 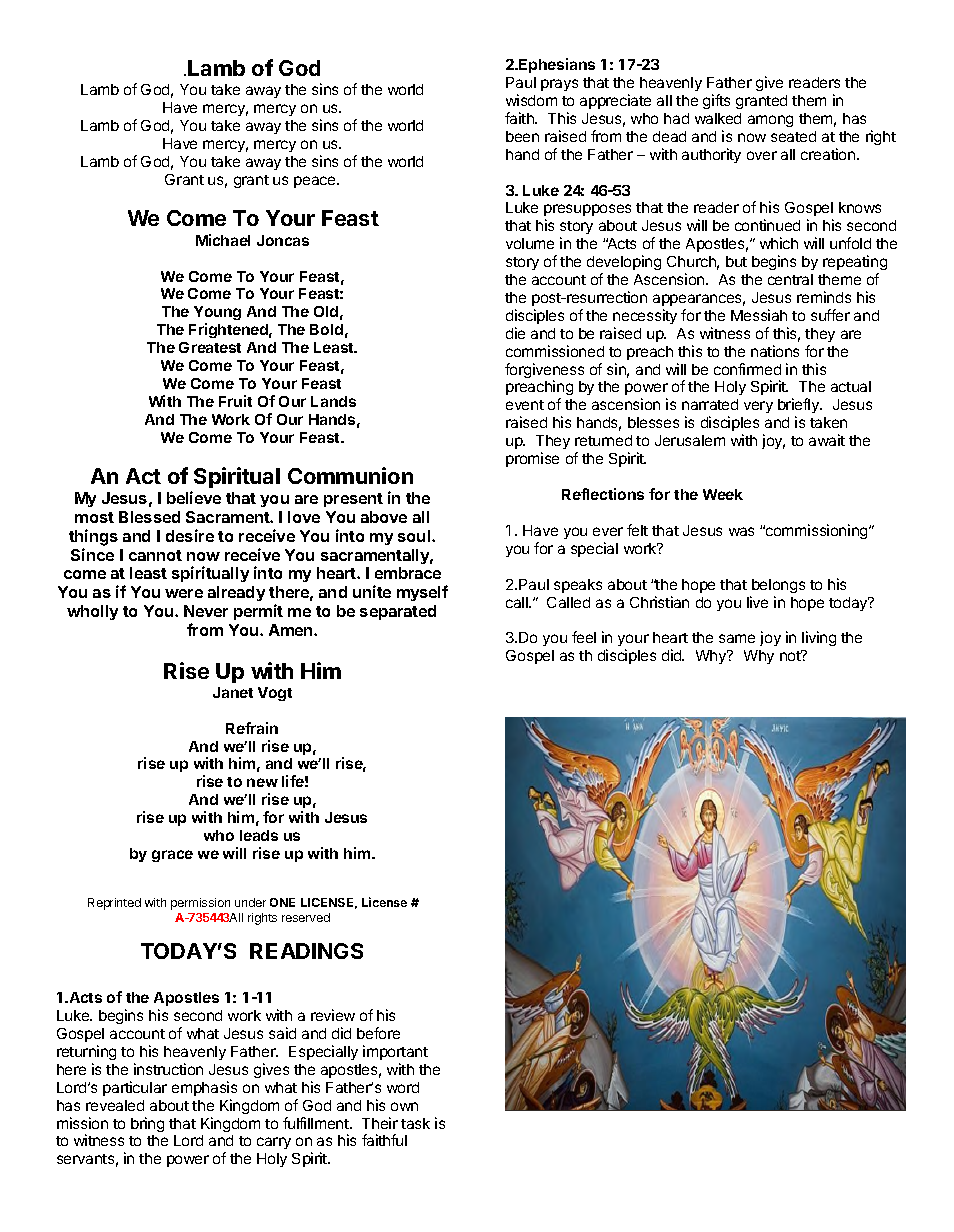 I want to click on soul, so click(x=415, y=536).
